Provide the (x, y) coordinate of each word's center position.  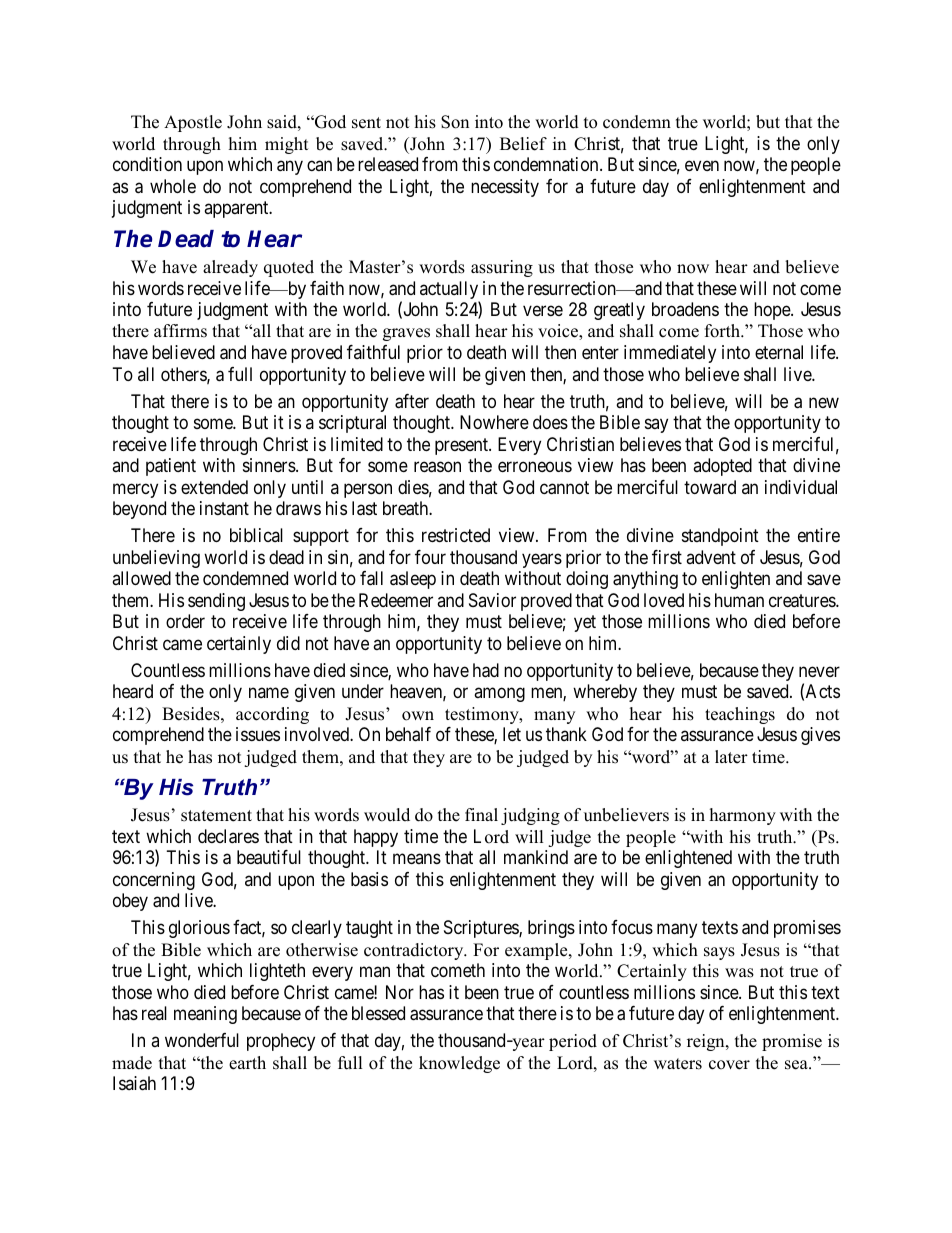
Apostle (193, 123)
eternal (779, 352)
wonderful (202, 1040)
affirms (180, 331)
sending (216, 602)
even (702, 166)
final (481, 814)
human (739, 600)
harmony (743, 816)
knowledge (459, 1064)
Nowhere (494, 422)
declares (228, 836)
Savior (492, 600)
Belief (523, 144)
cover (729, 1065)
